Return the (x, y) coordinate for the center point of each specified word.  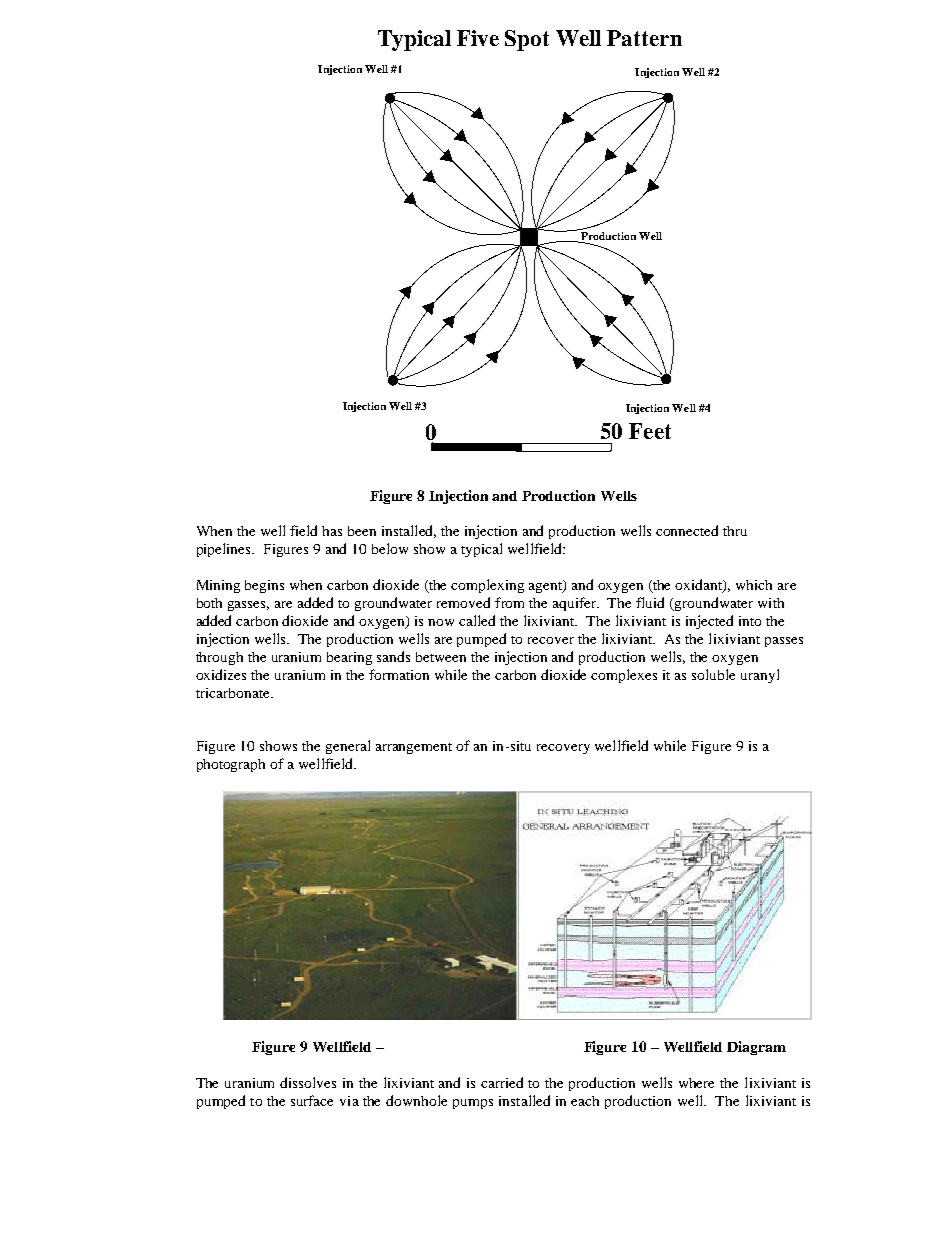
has (332, 531)
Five (478, 38)
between (441, 657)
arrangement (414, 748)
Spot (527, 40)
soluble (713, 674)
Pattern (644, 38)
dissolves (308, 1082)
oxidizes (221, 674)
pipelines (225, 550)
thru (735, 531)
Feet (650, 431)
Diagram (756, 1048)
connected (687, 530)
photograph (231, 765)
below (390, 548)
